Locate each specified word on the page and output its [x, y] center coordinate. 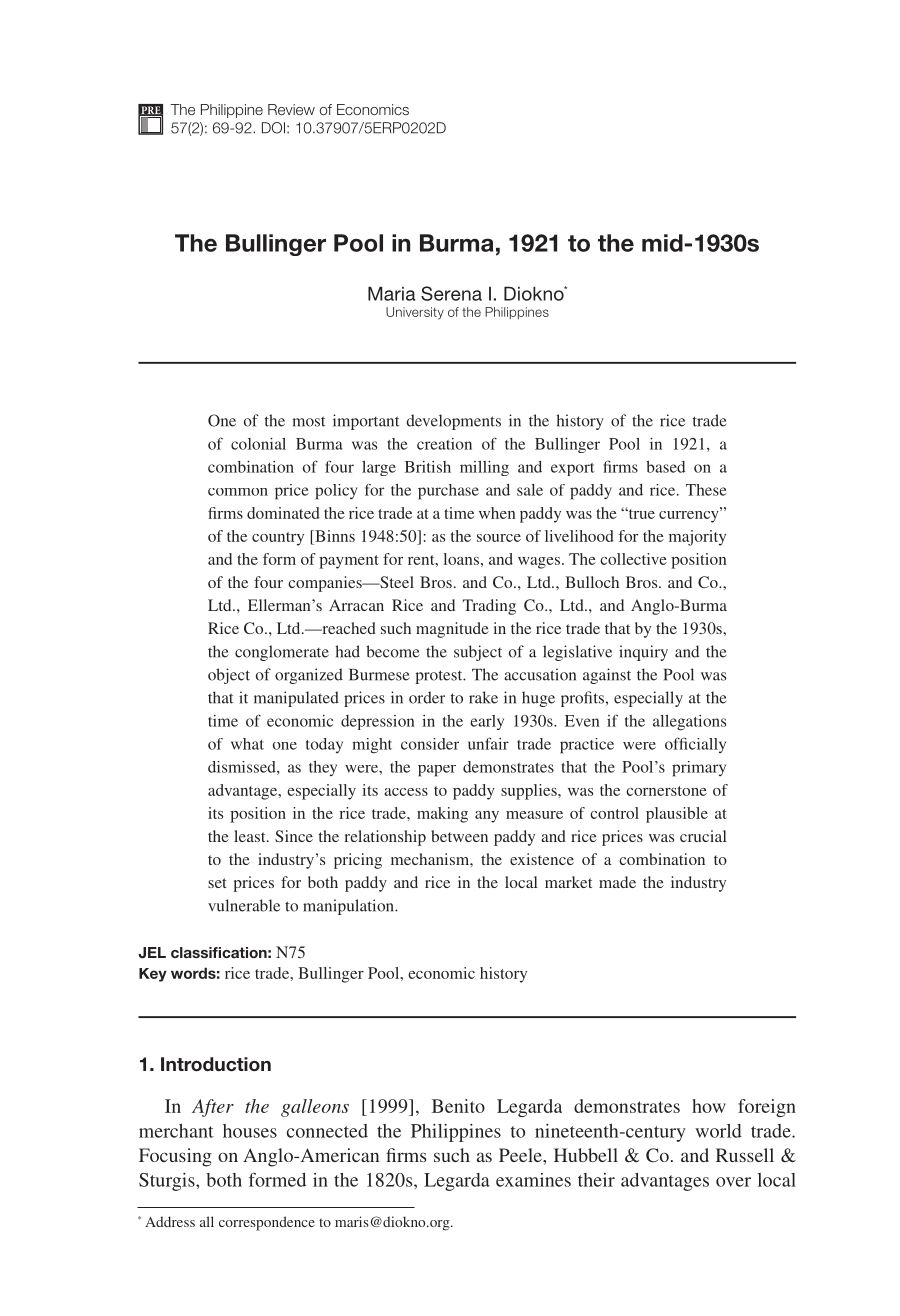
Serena [451, 293]
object [229, 676]
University [415, 313]
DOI [273, 128]
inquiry [643, 653]
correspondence [267, 1223]
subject [478, 653]
